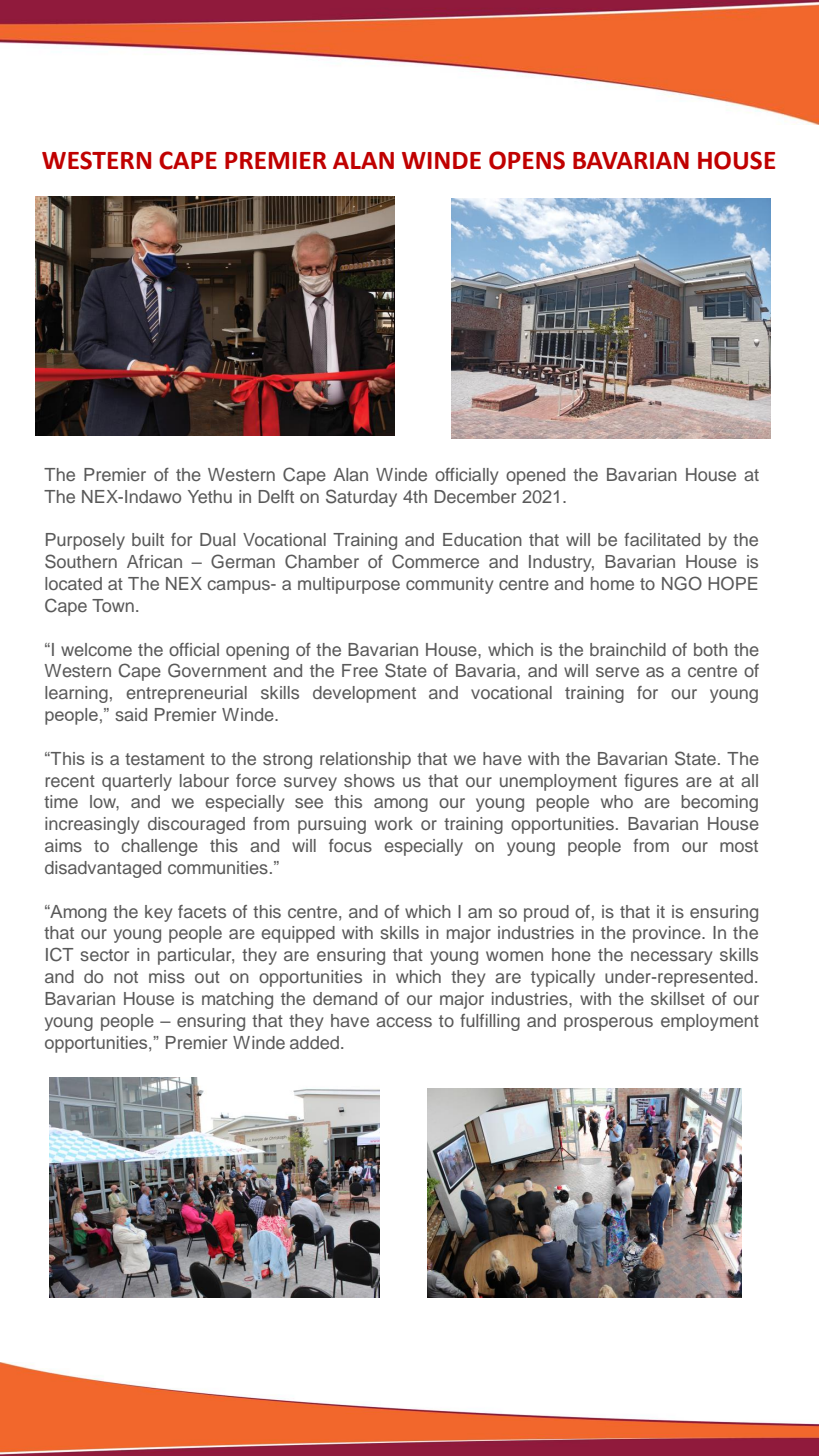  What do you see at coordinates (404, 1022) in the screenshot?
I see `access` at bounding box center [404, 1022].
